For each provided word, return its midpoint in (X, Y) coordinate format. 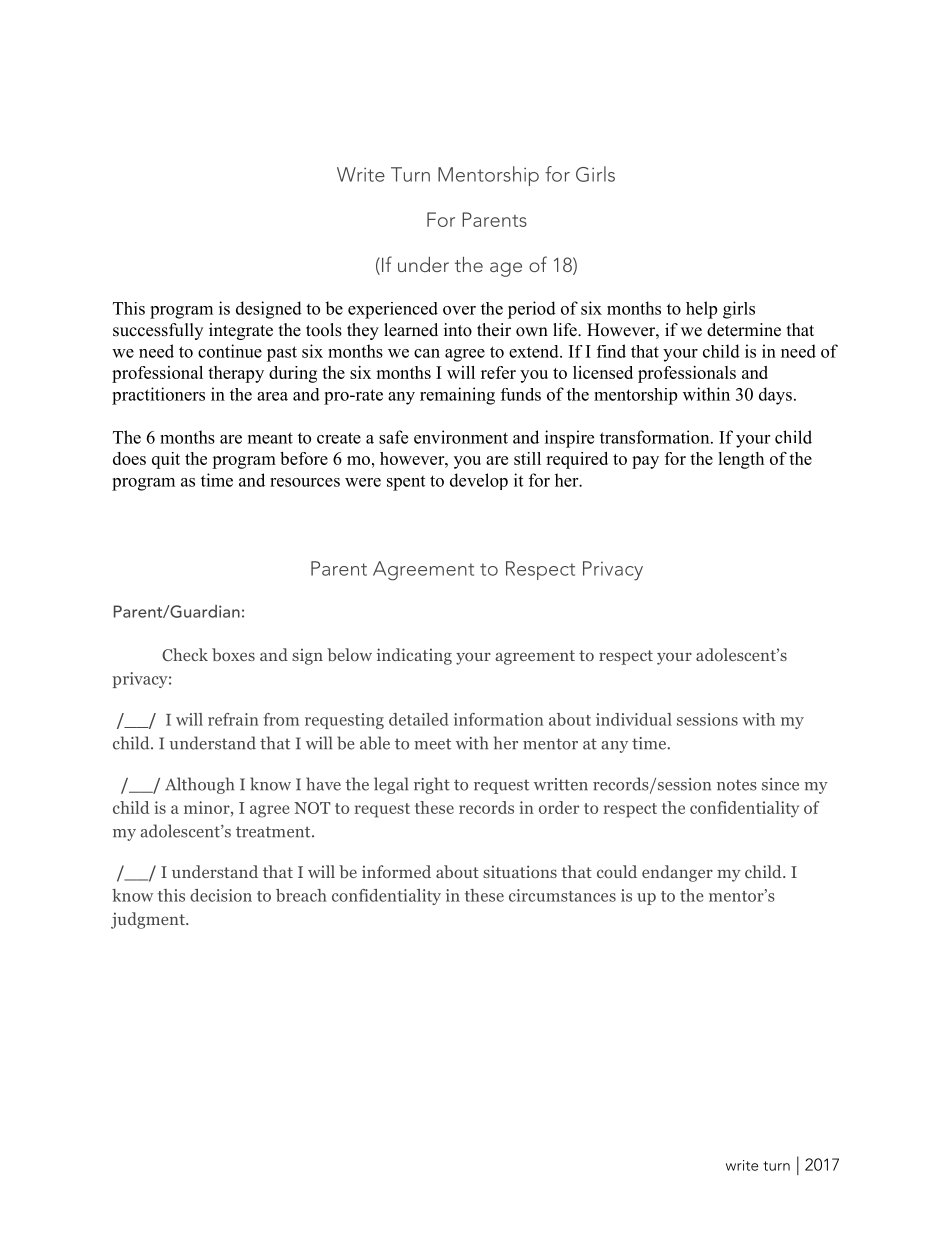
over (459, 310)
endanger (677, 873)
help (701, 310)
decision (221, 895)
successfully (158, 331)
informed (396, 871)
